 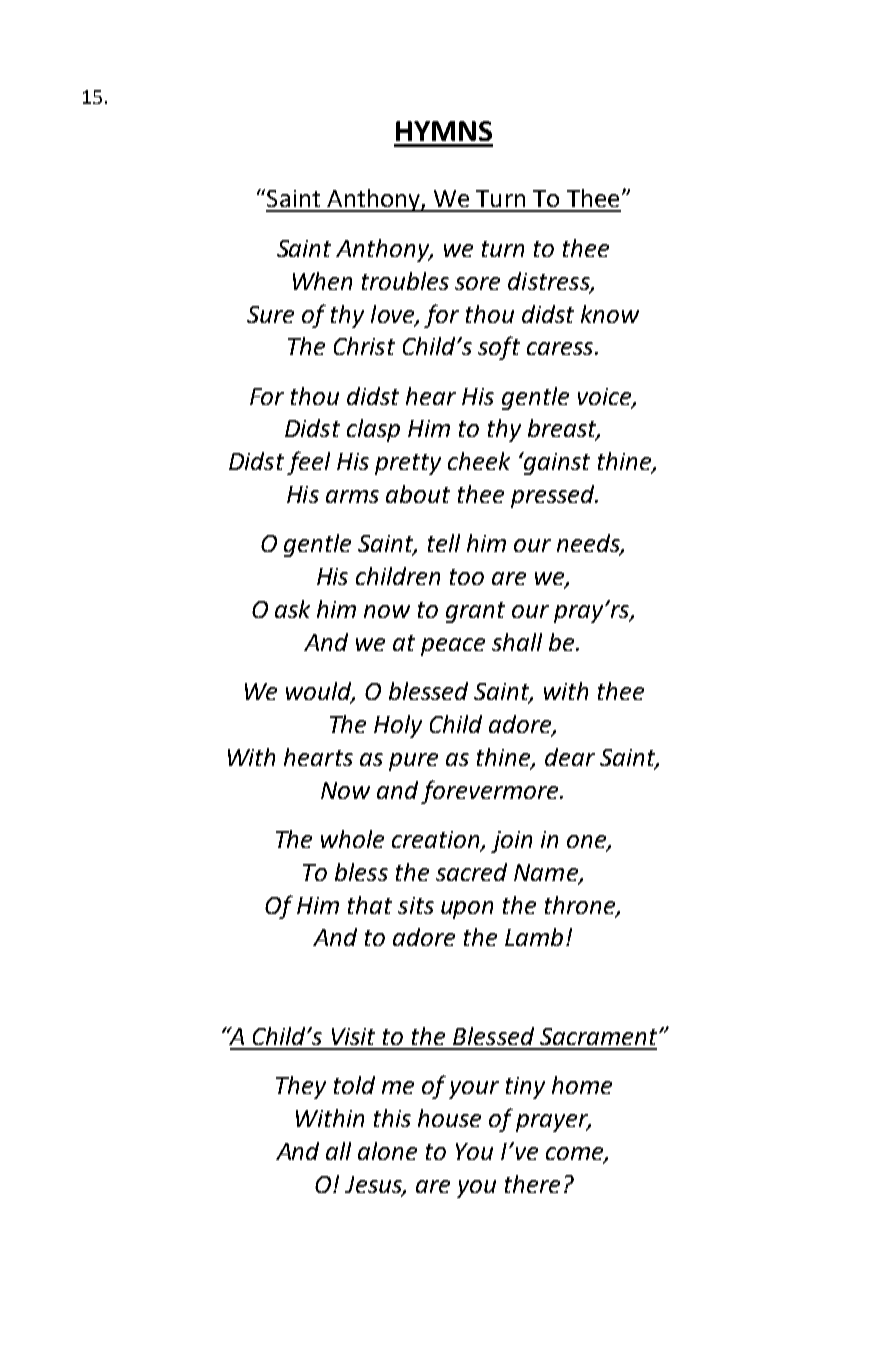 What do you see at coordinates (301, 1087) in the page?
I see `They` at bounding box center [301, 1087].
